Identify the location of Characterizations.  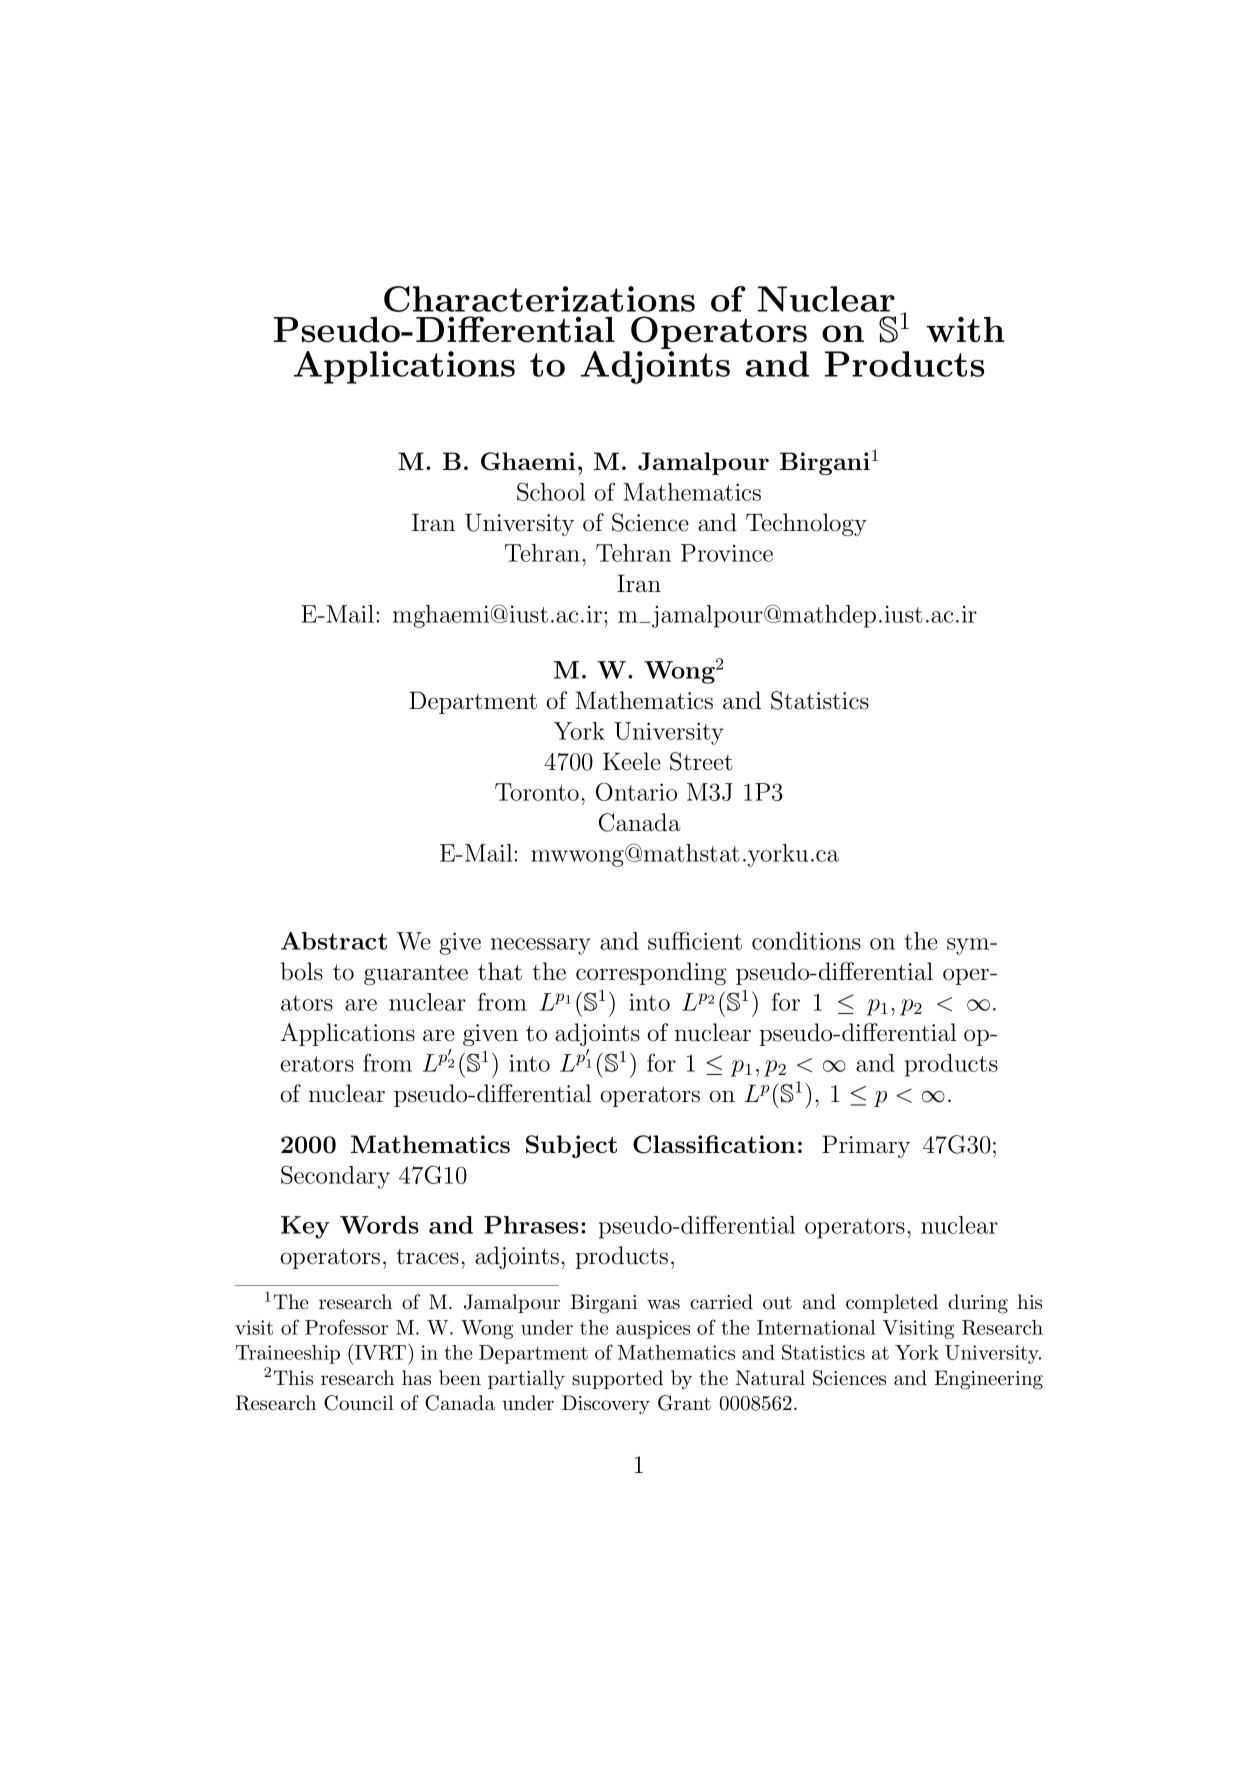
(539, 299).
